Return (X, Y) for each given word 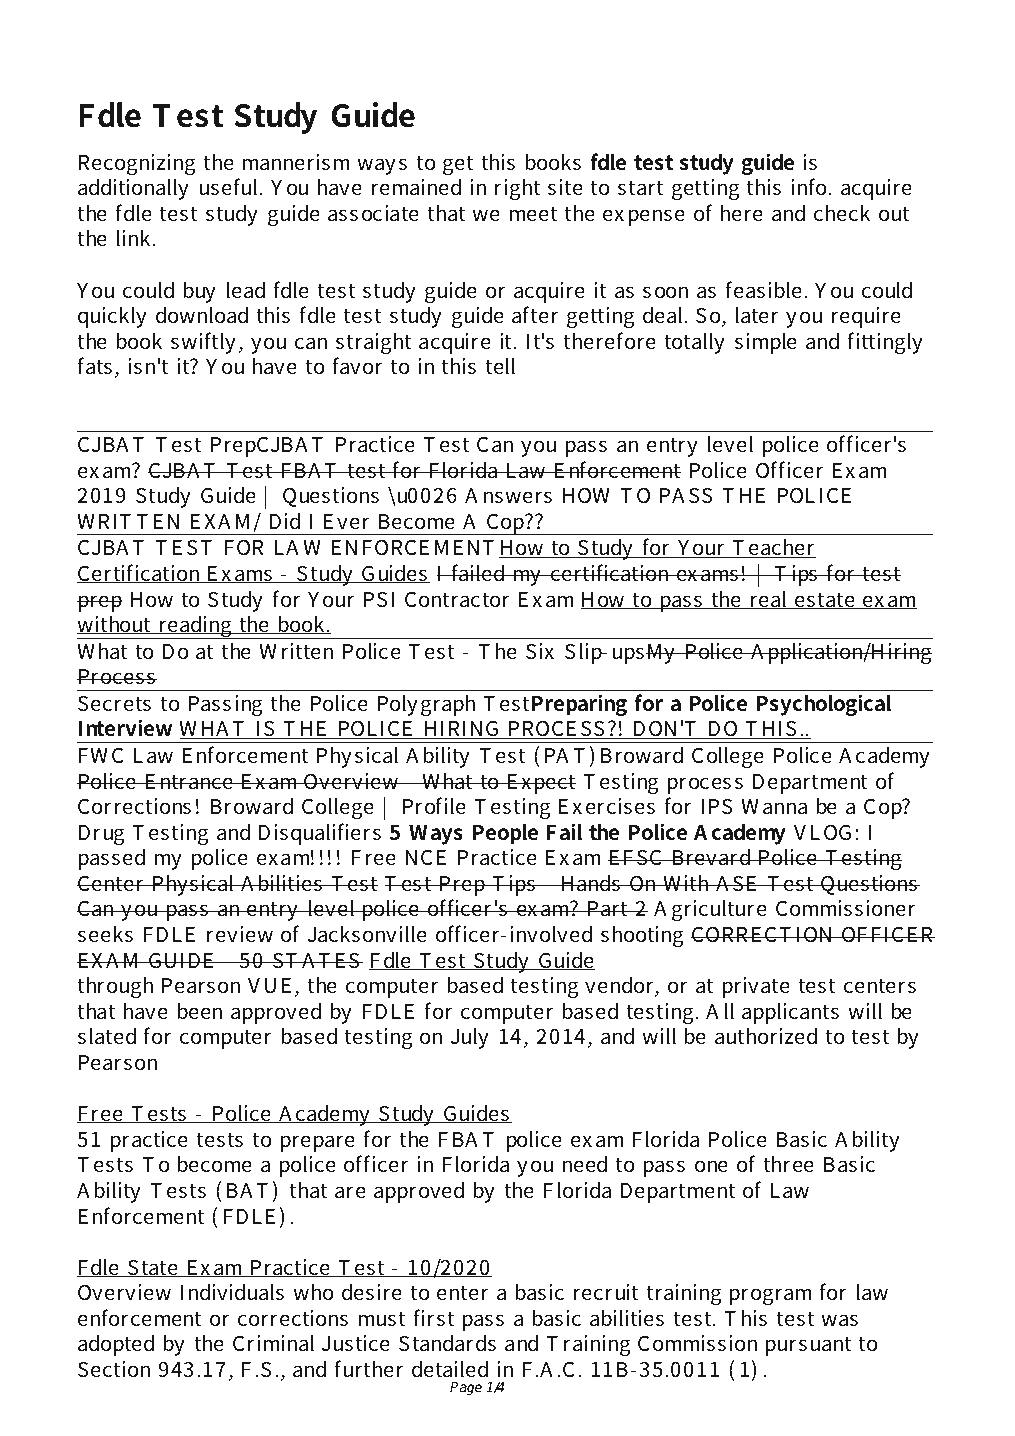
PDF (187, 41)
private (756, 987)
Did (285, 521)
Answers (508, 496)
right (518, 189)
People (505, 834)
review (240, 934)
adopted (116, 1345)
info (810, 187)
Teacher (773, 548)
